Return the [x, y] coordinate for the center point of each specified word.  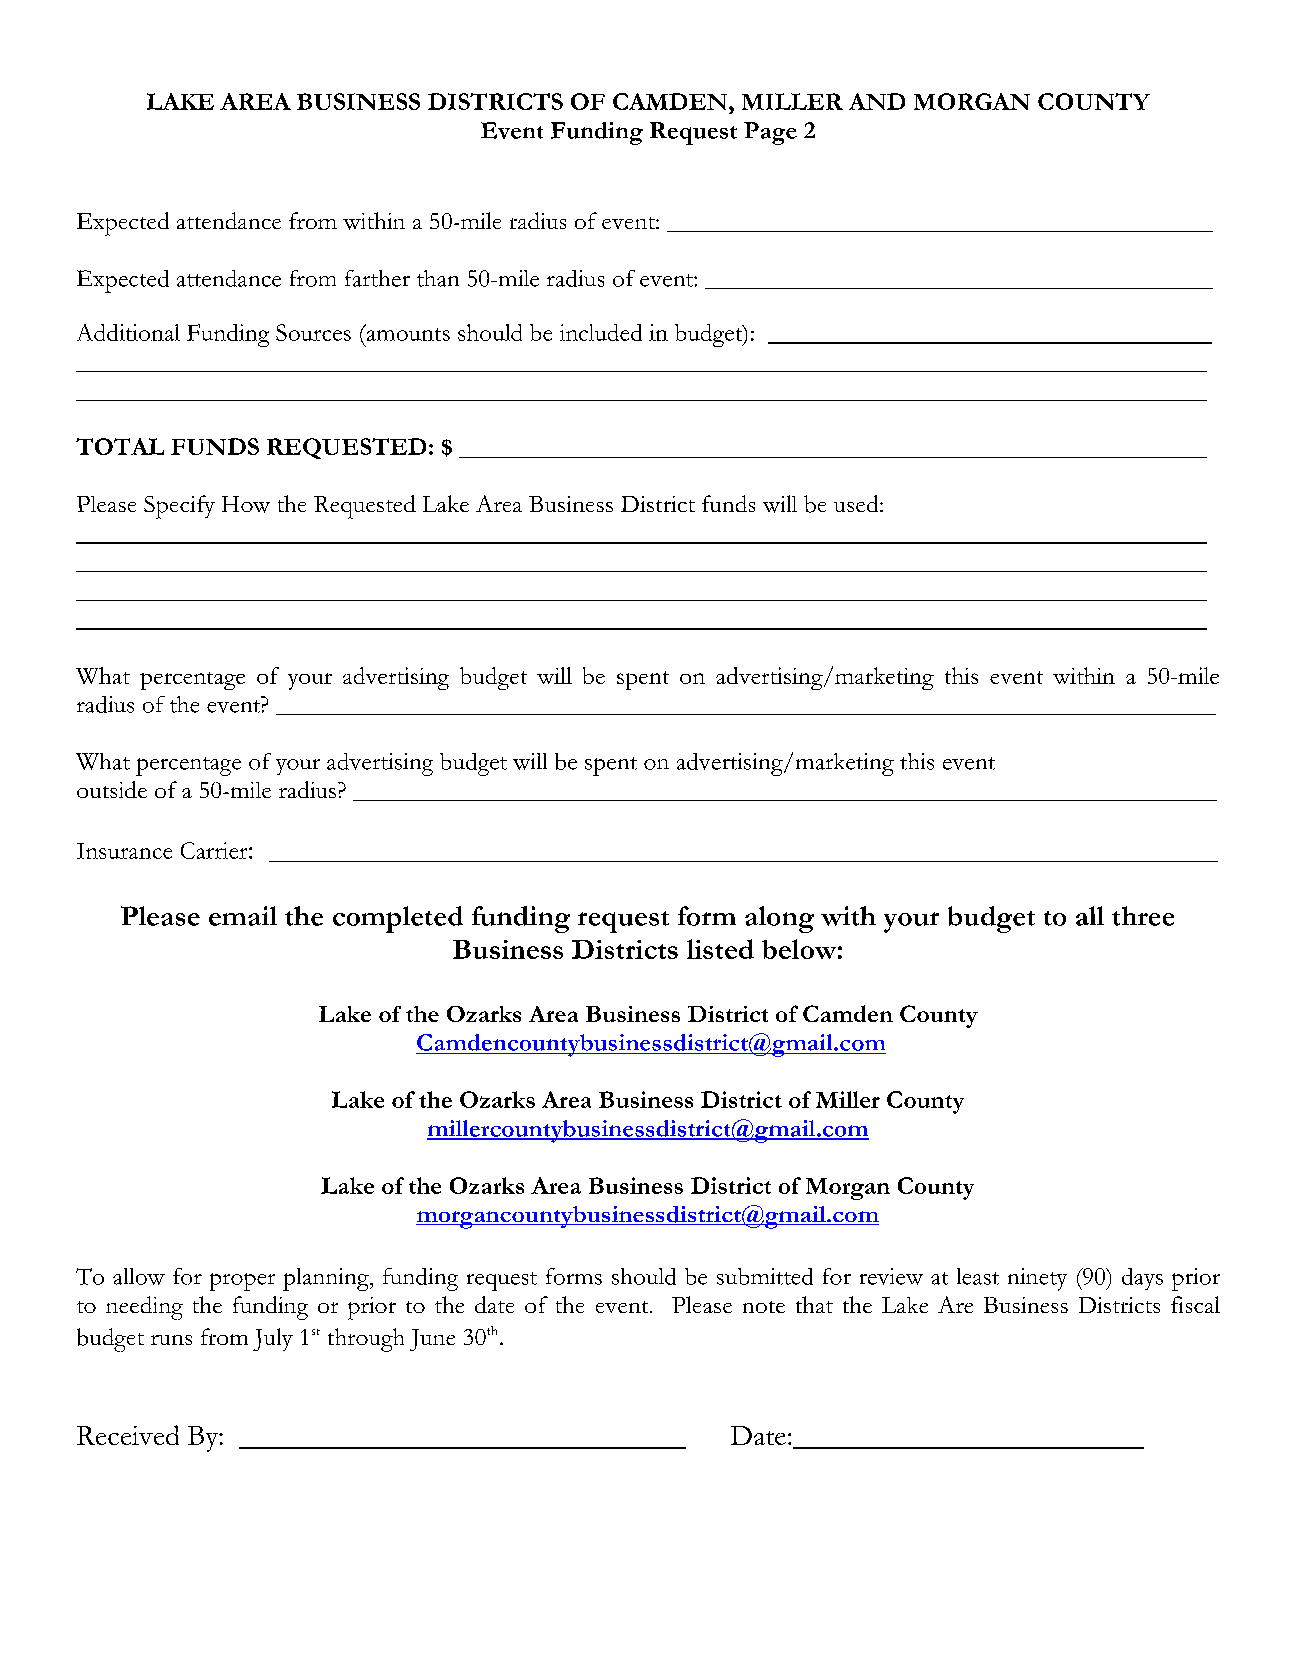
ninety [1037, 1279]
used [857, 503]
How [246, 504]
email [243, 916]
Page [770, 133]
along [779, 919]
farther [377, 278]
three [1143, 916]
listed [720, 949]
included [601, 332]
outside [112, 789]
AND [877, 101]
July [273, 1339]
